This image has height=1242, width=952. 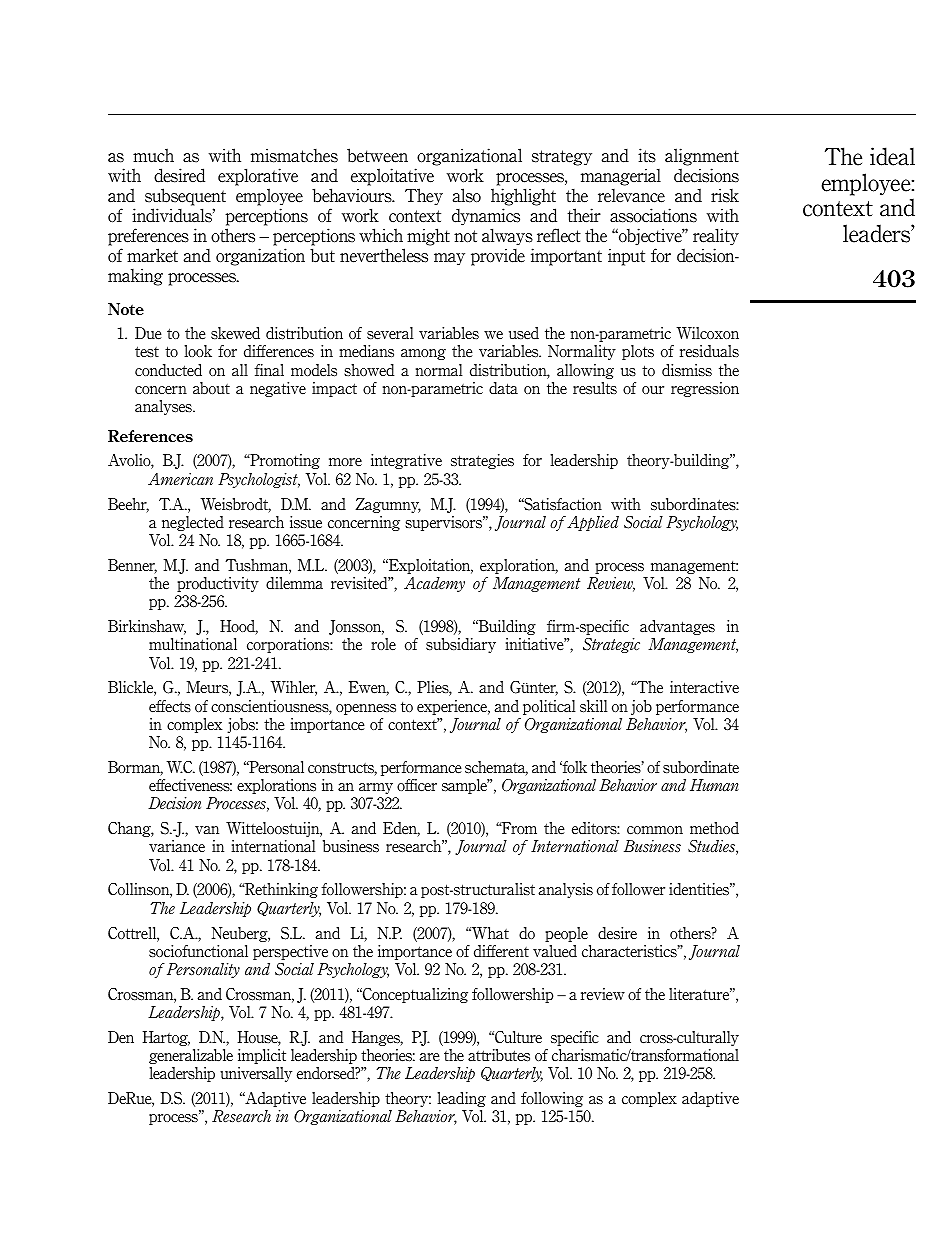 What do you see at coordinates (177, 846) in the image?
I see `variance` at bounding box center [177, 846].
